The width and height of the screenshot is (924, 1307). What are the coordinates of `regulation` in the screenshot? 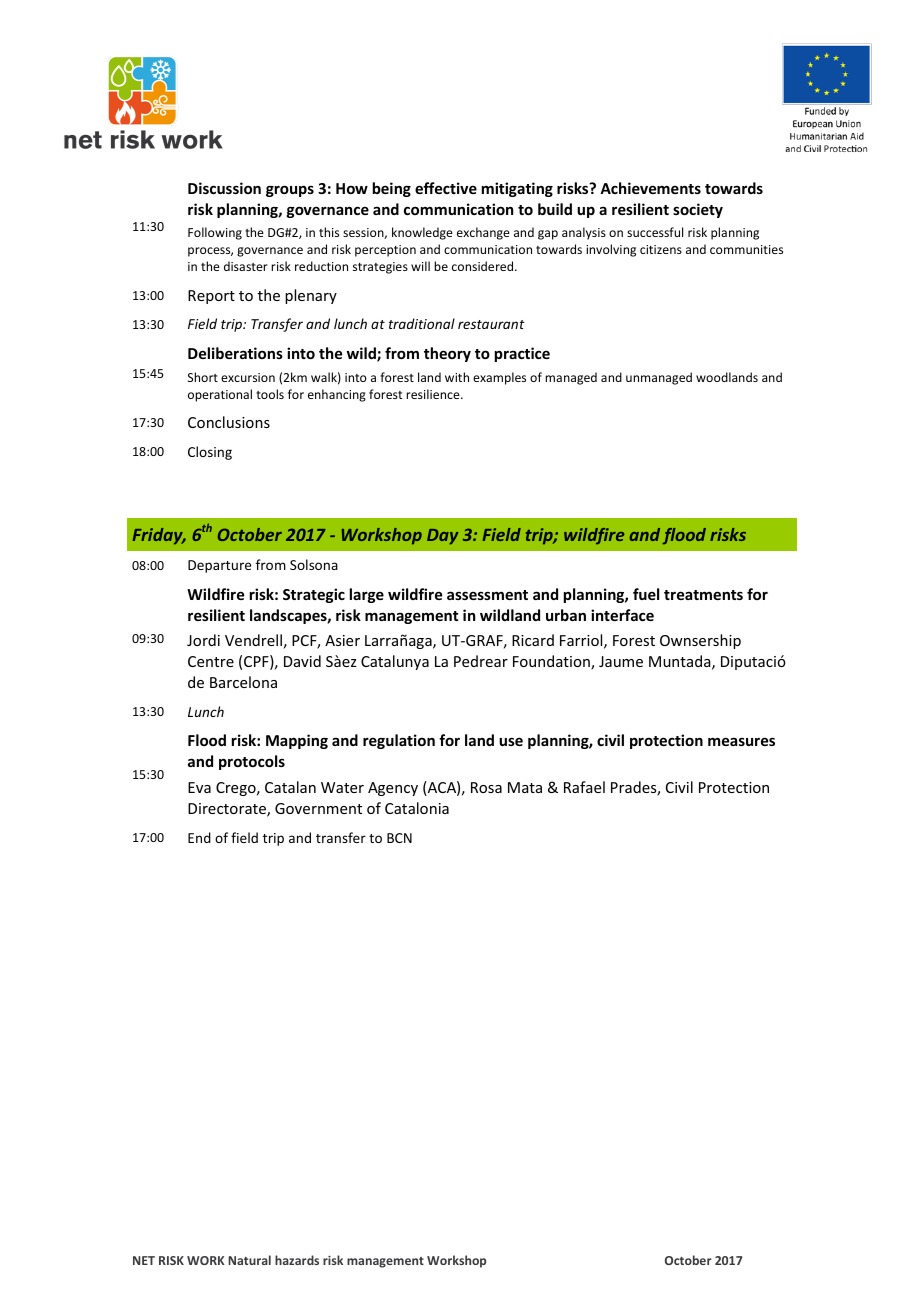 It's located at (399, 741).
